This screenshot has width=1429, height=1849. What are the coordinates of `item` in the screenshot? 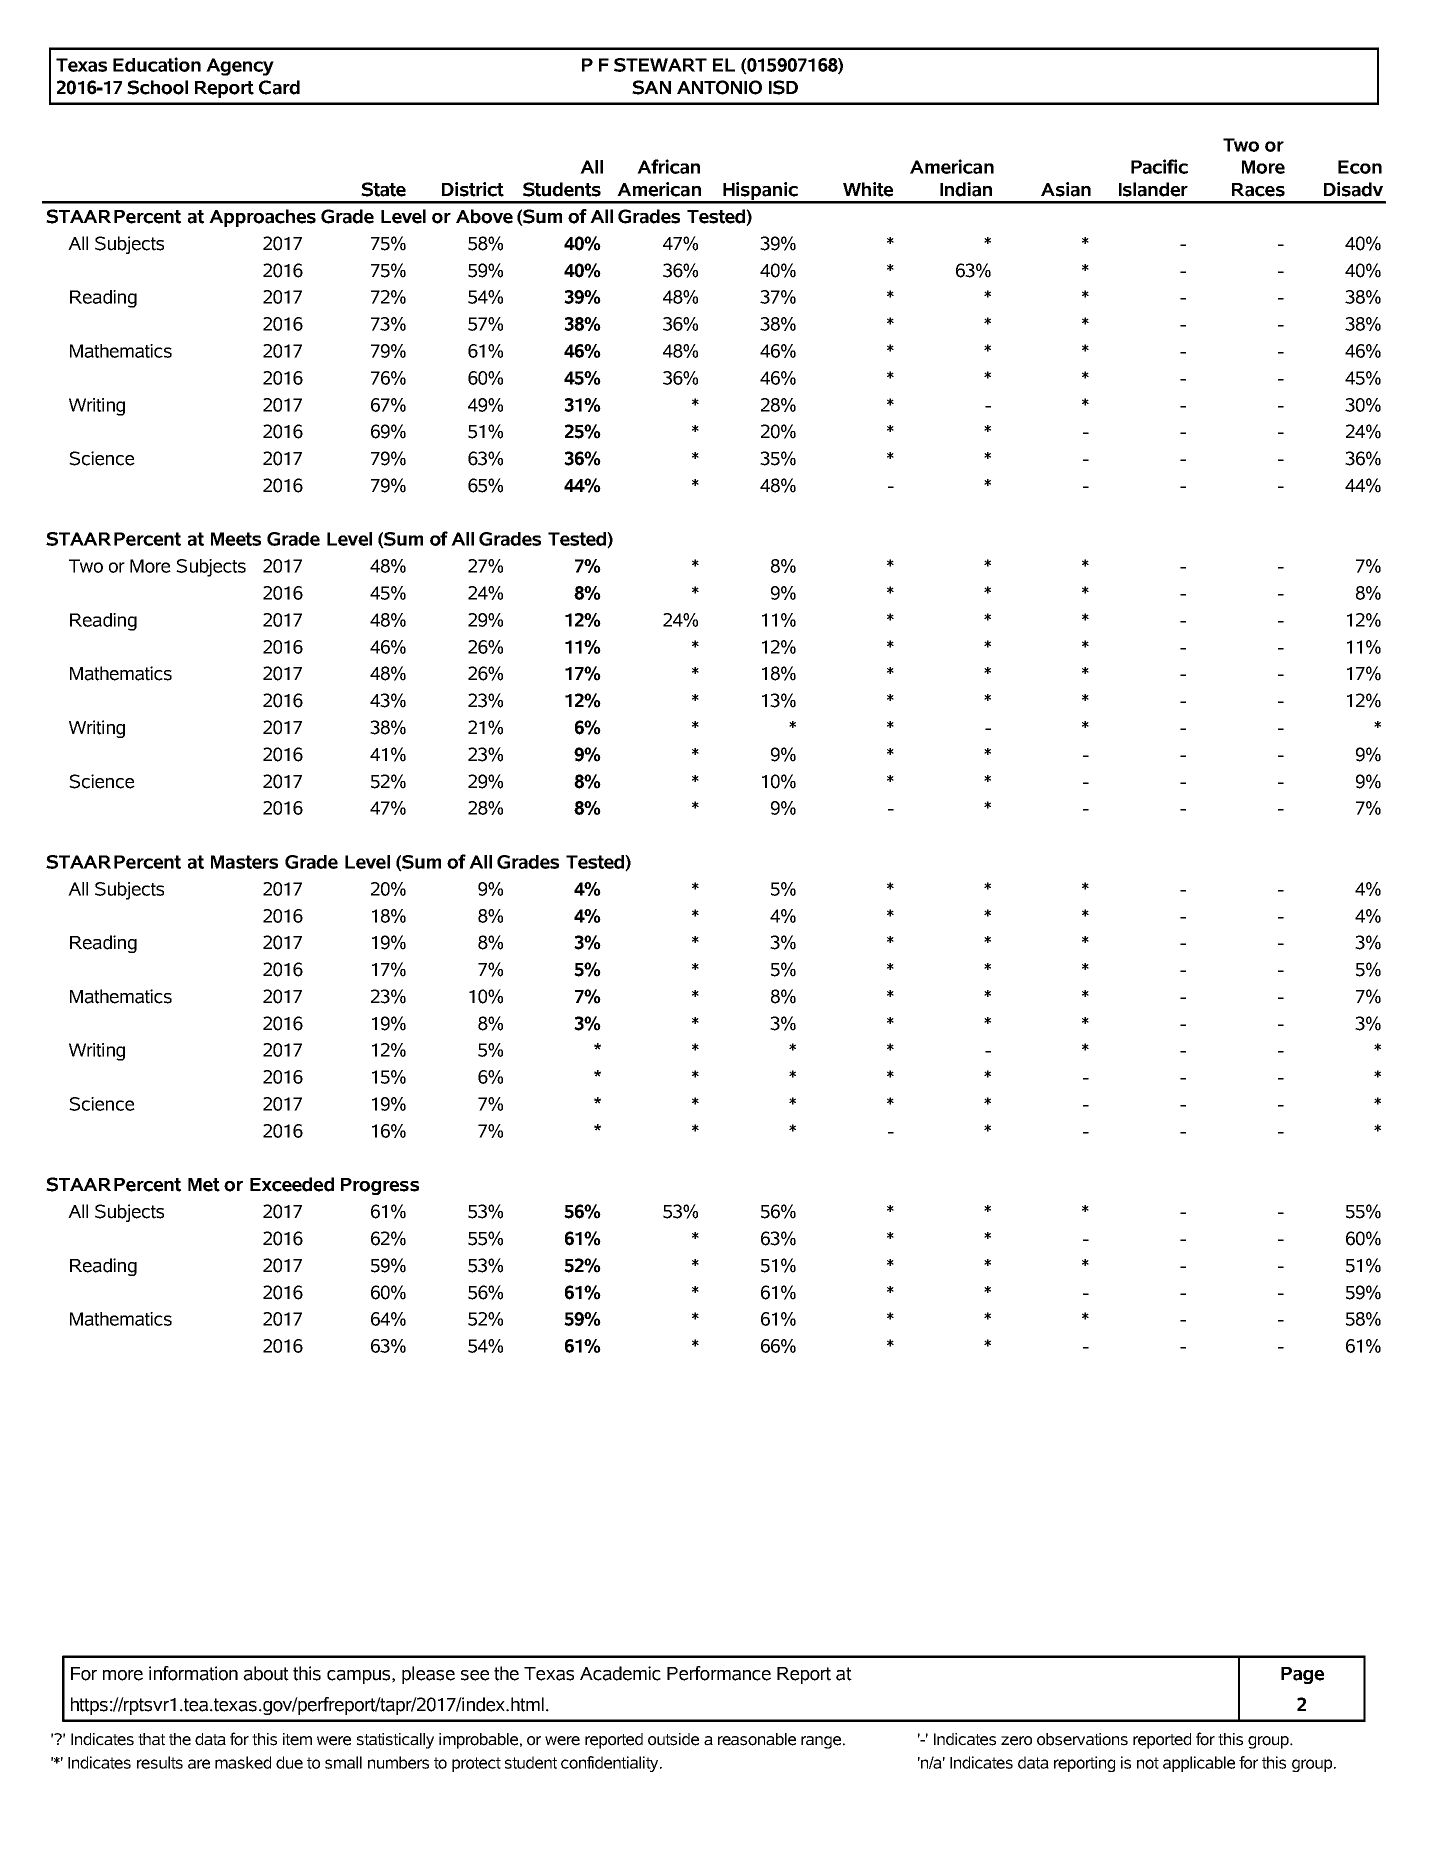 It's located at (297, 1739).
